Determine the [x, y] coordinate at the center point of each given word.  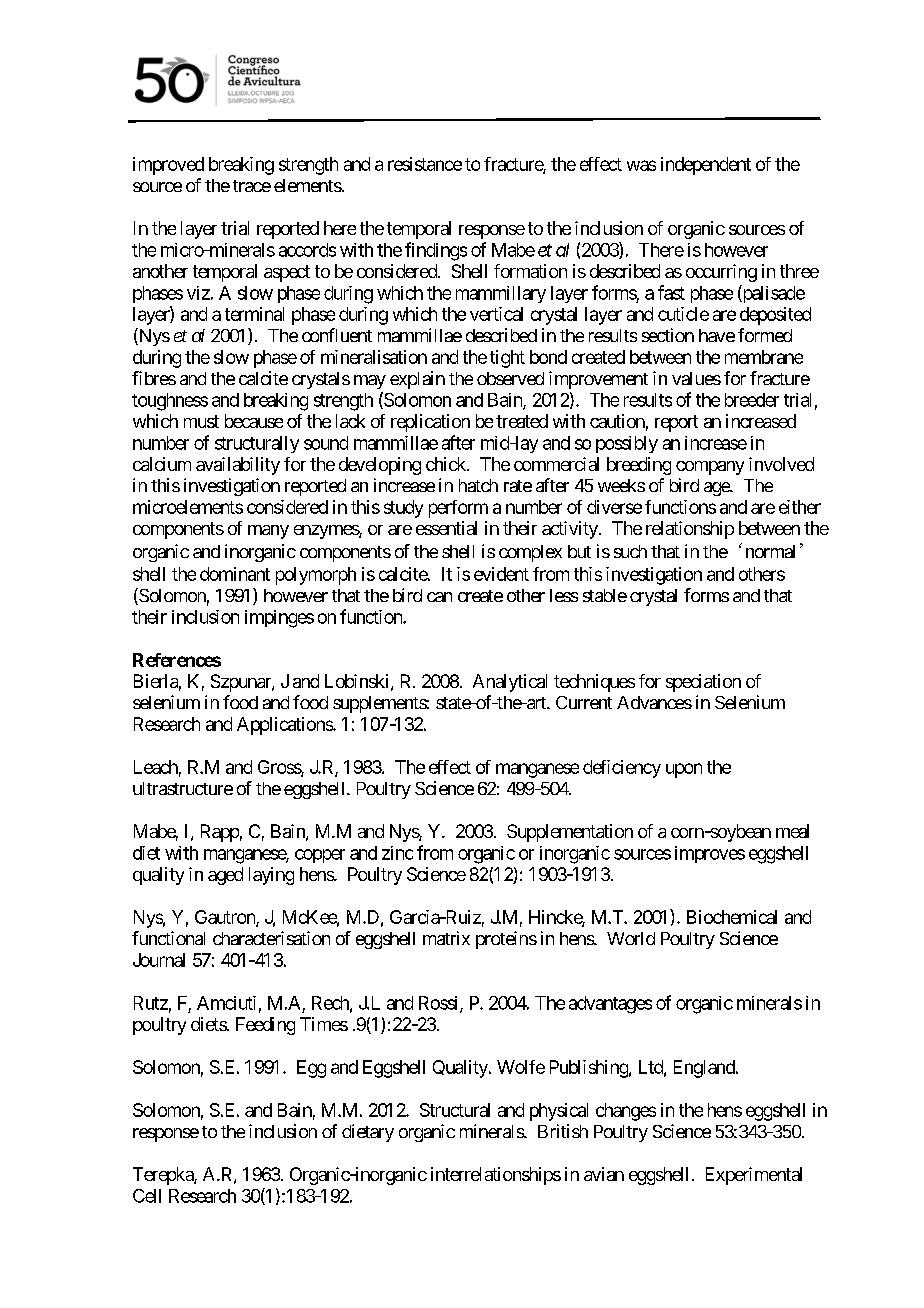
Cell [147, 1196]
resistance [425, 164]
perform [458, 509]
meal [792, 831]
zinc [397, 853]
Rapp [220, 833]
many [268, 532]
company [710, 468]
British [563, 1131]
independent [706, 166]
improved [168, 166]
